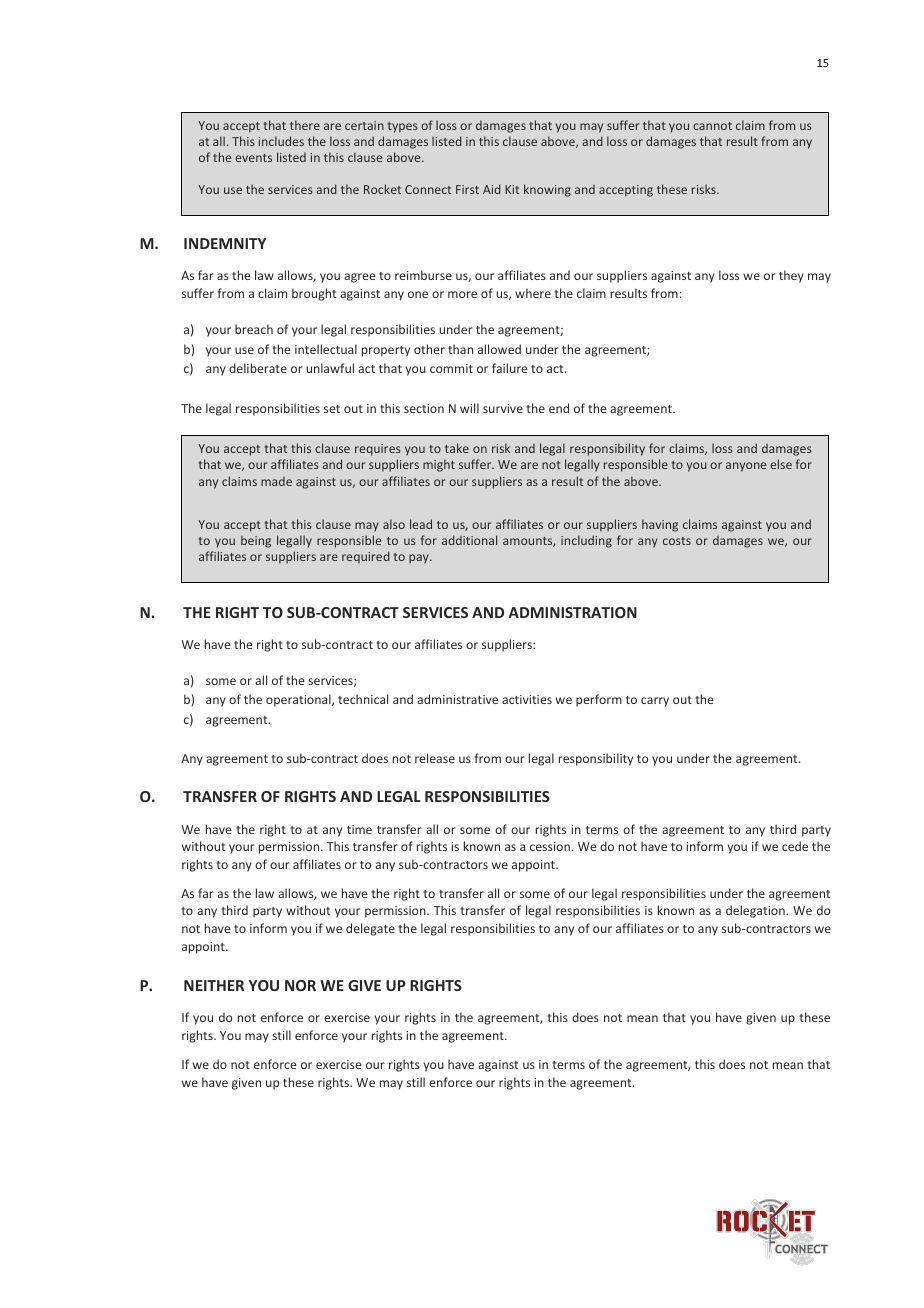  I want to click on being, so click(256, 541).
